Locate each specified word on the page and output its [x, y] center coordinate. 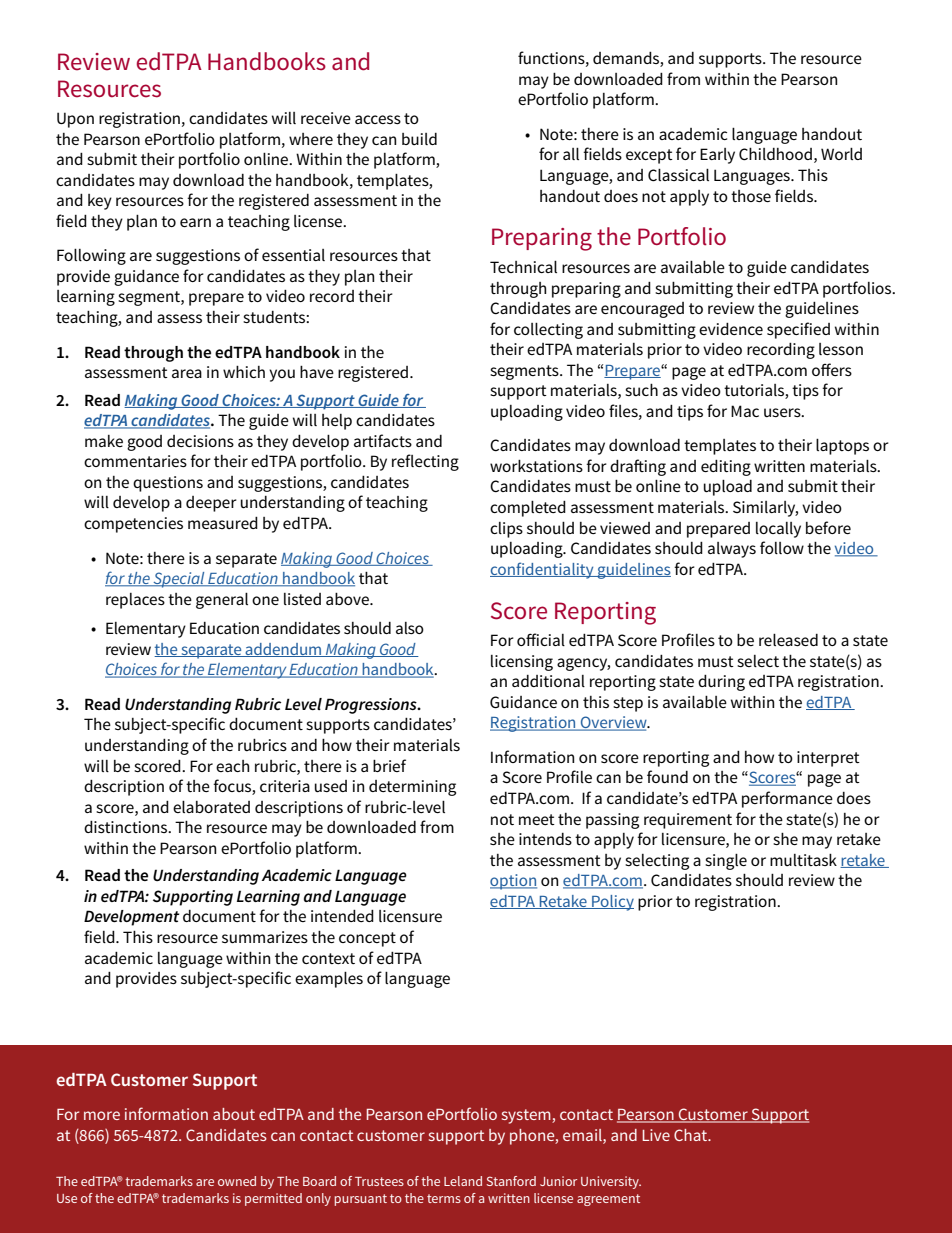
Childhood [775, 154]
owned [237, 1181]
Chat [692, 1135]
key [100, 202]
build [419, 139]
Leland [463, 1181]
